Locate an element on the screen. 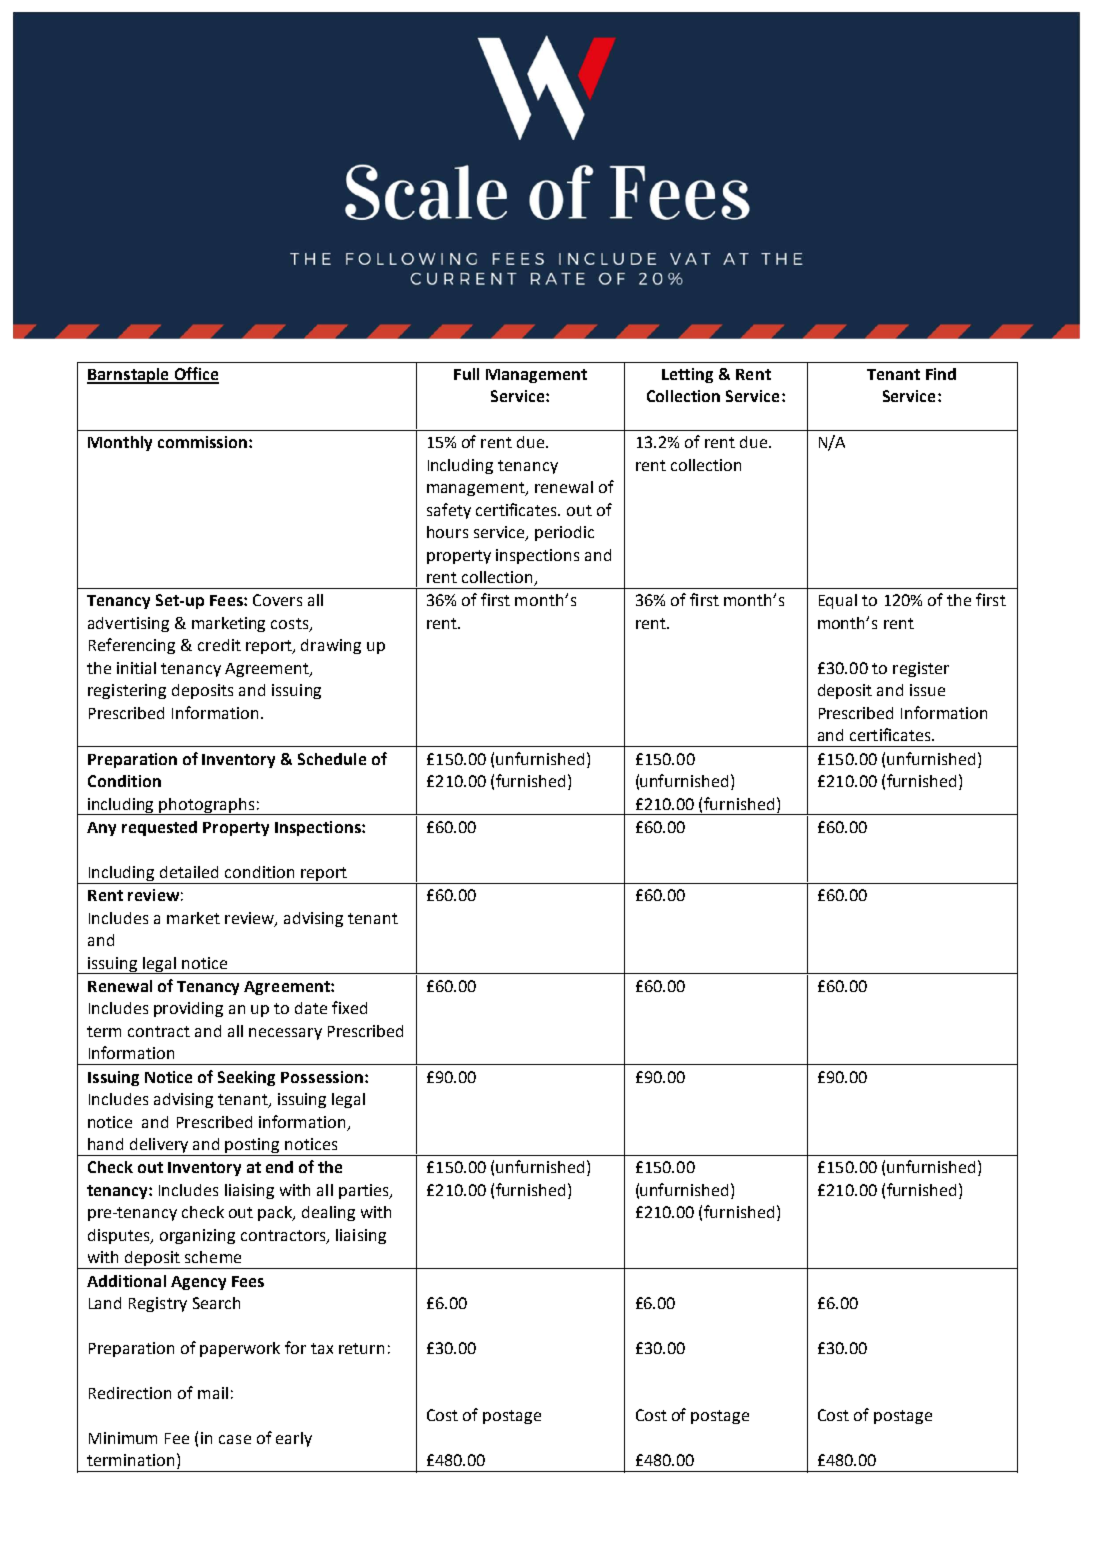  parties is located at coordinates (365, 1191).
